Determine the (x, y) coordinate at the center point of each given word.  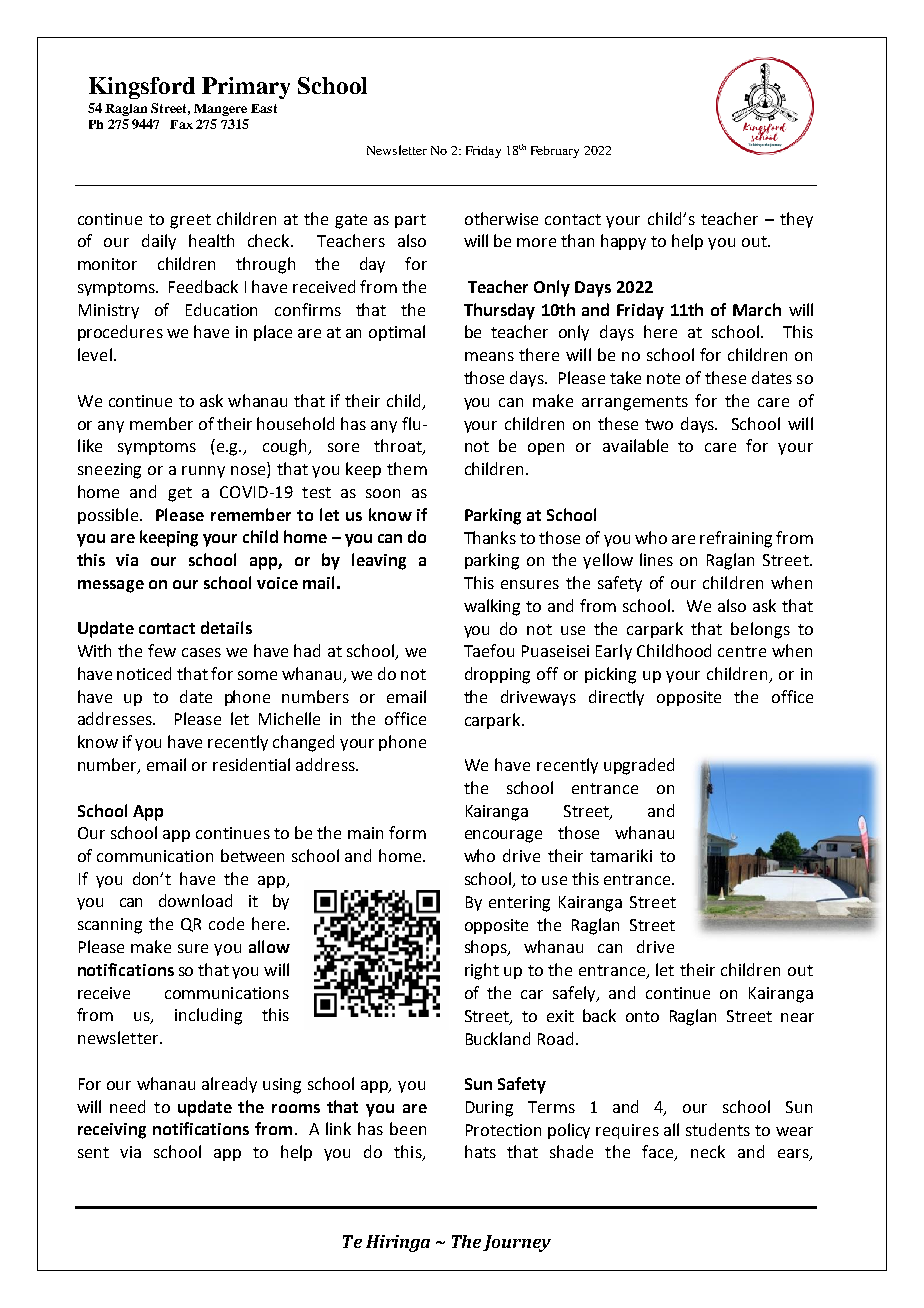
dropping (497, 675)
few (162, 650)
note (663, 378)
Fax (181, 124)
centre (742, 651)
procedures (120, 333)
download (195, 900)
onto (642, 1016)
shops (487, 948)
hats (480, 1151)
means (489, 356)
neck (708, 1151)
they (796, 220)
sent (93, 1152)
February (555, 152)
